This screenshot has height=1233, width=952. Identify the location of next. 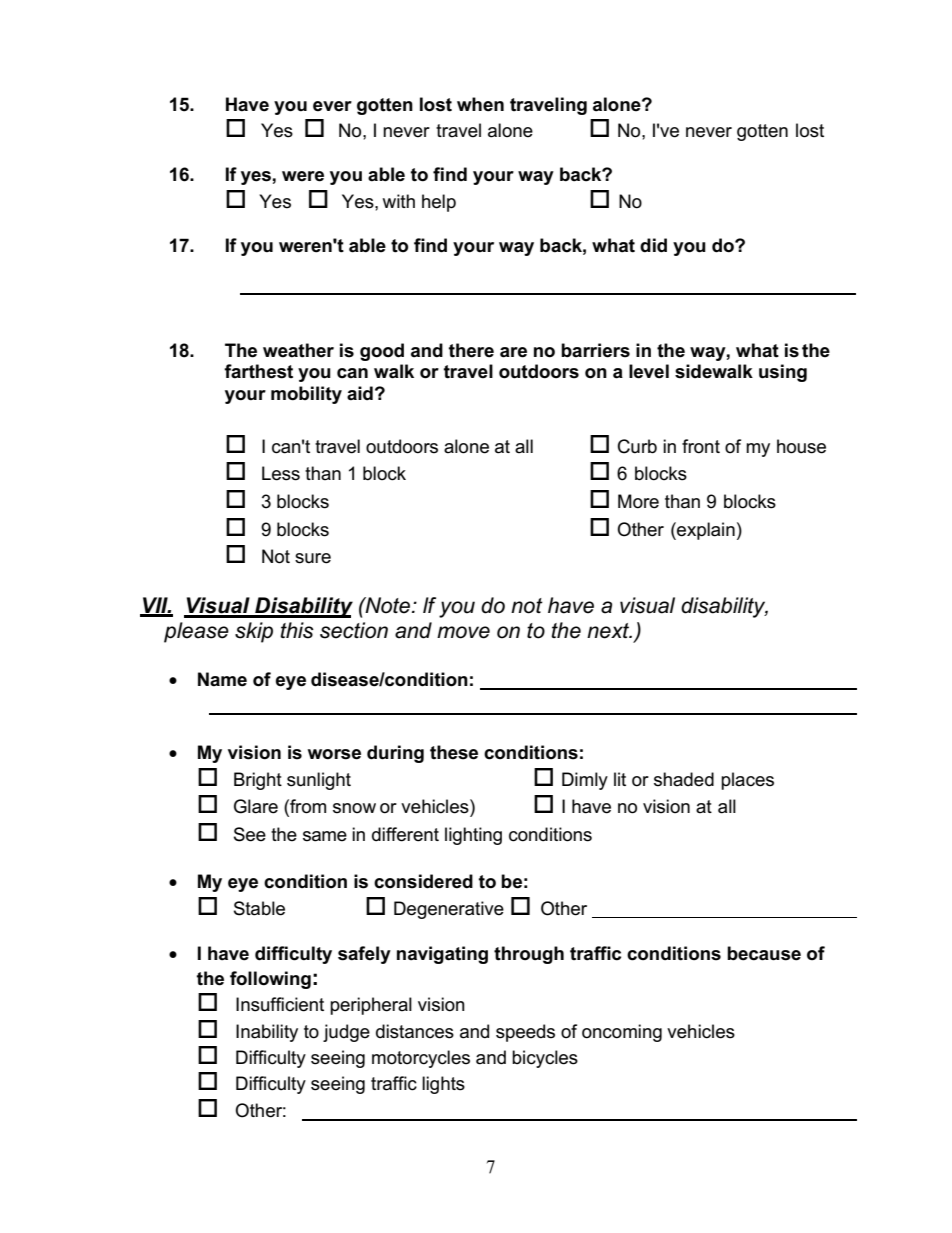
(609, 631).
